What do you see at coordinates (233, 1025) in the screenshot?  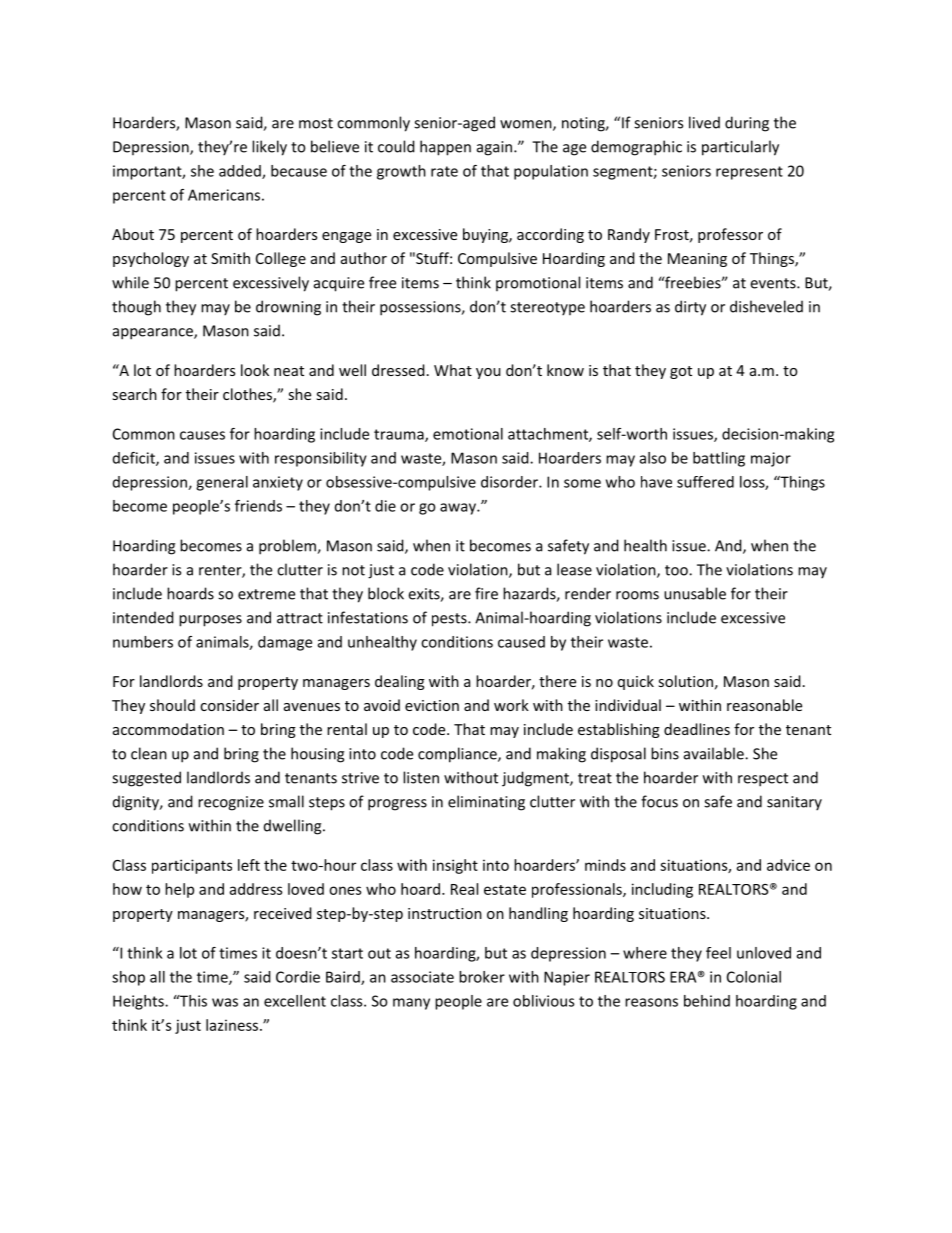 I see `laziness` at bounding box center [233, 1025].
